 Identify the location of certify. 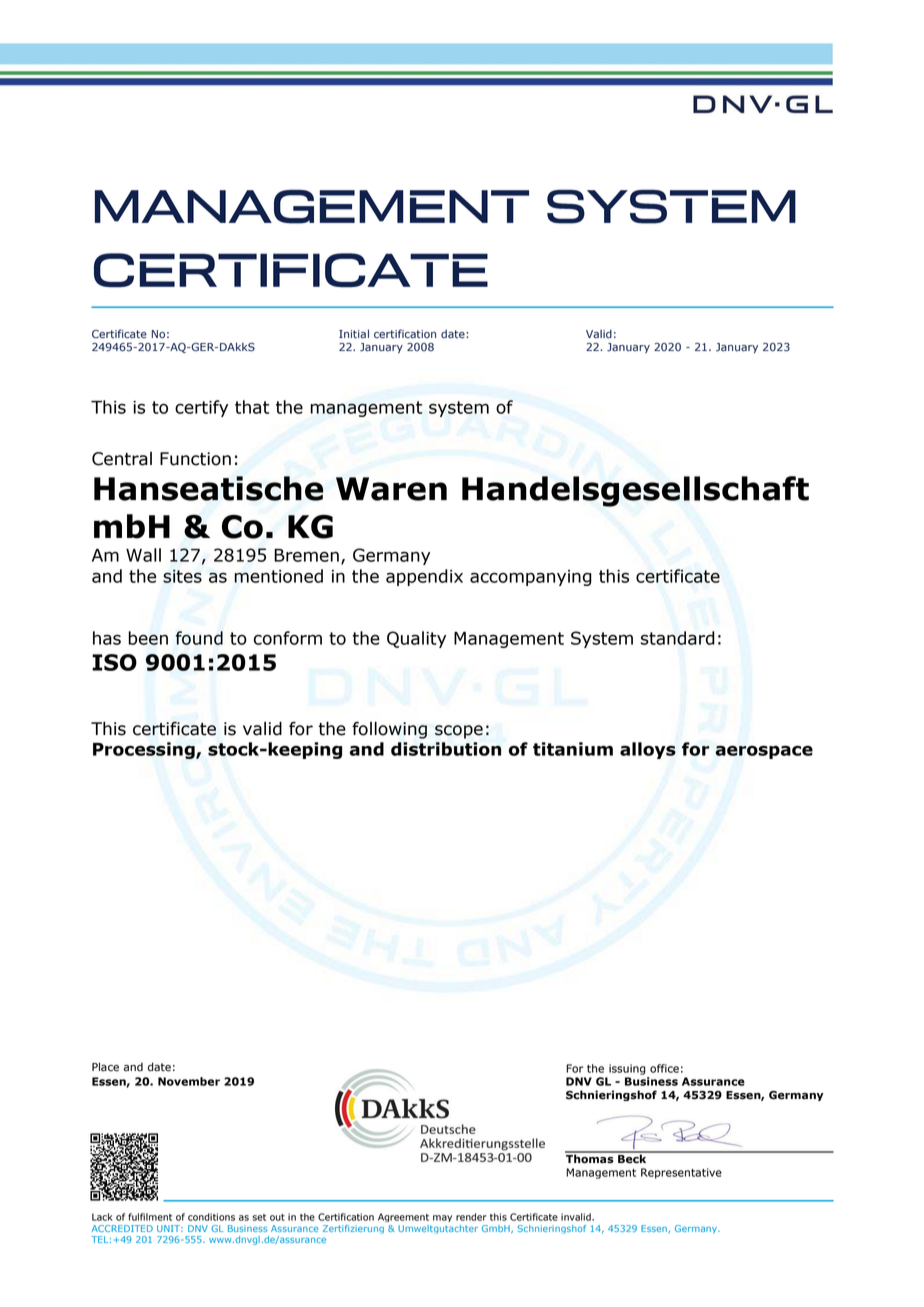
(201, 408).
